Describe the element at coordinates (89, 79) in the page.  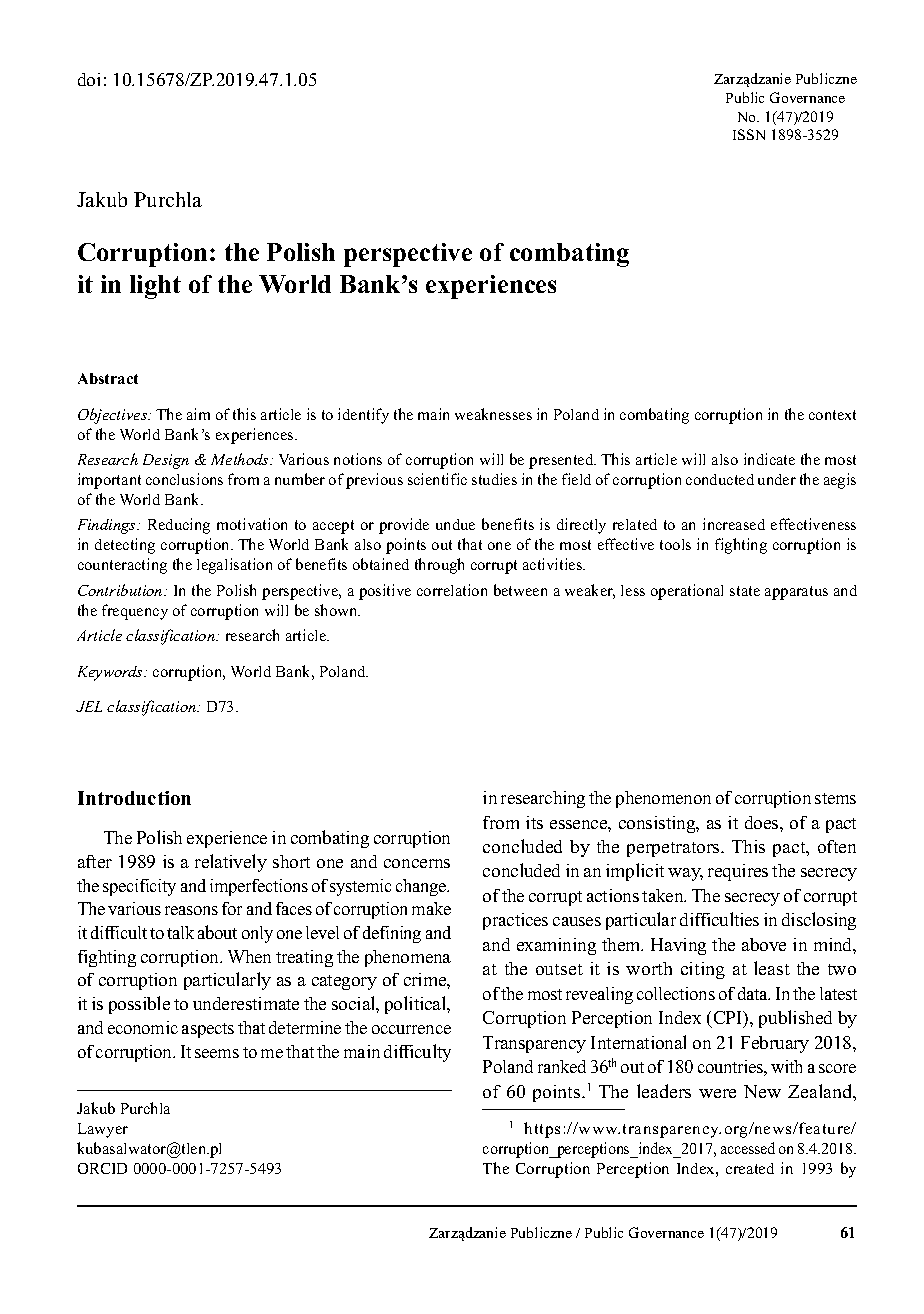
I see `doi` at that location.
